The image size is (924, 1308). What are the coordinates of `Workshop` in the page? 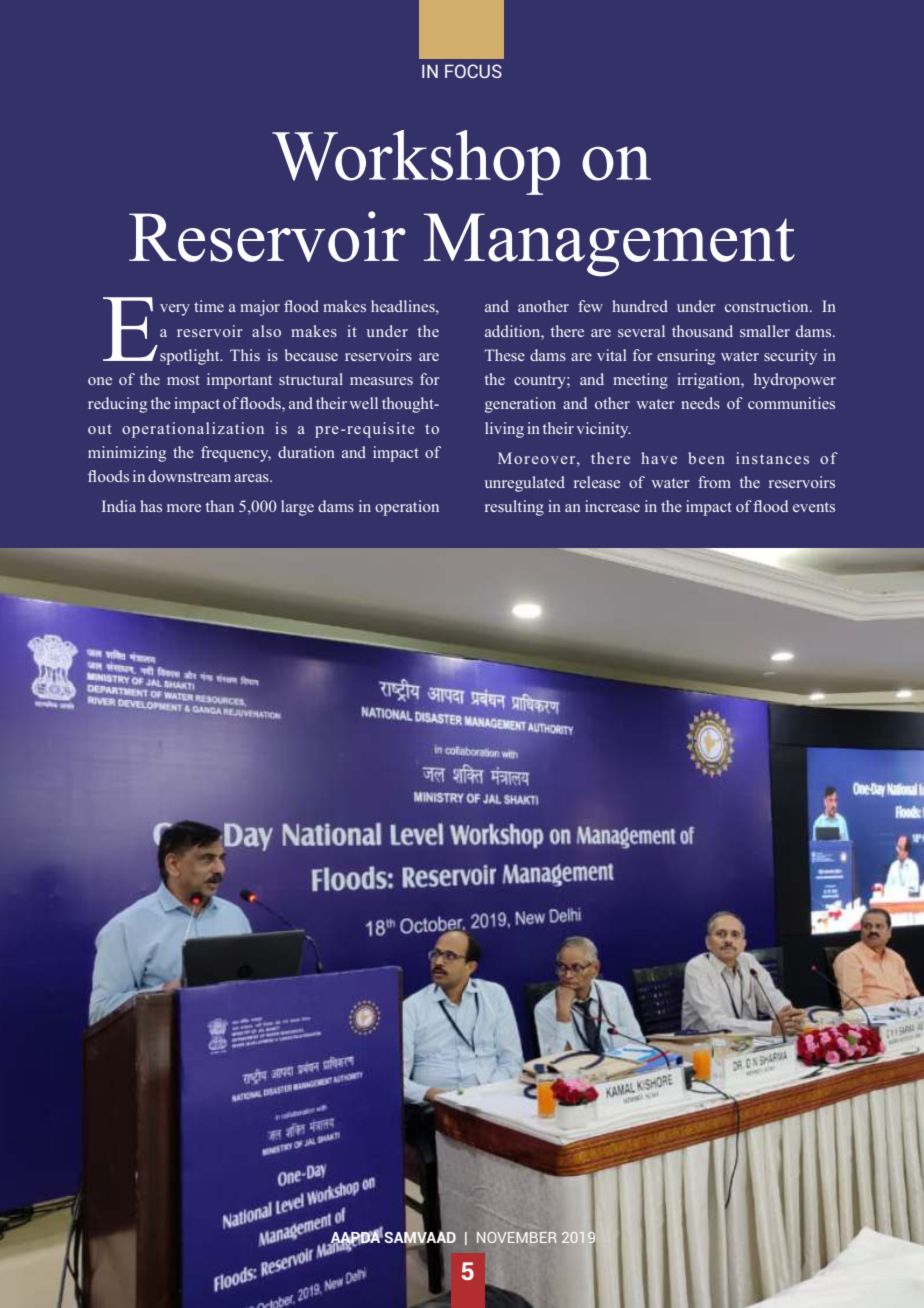 It's located at (416, 162).
